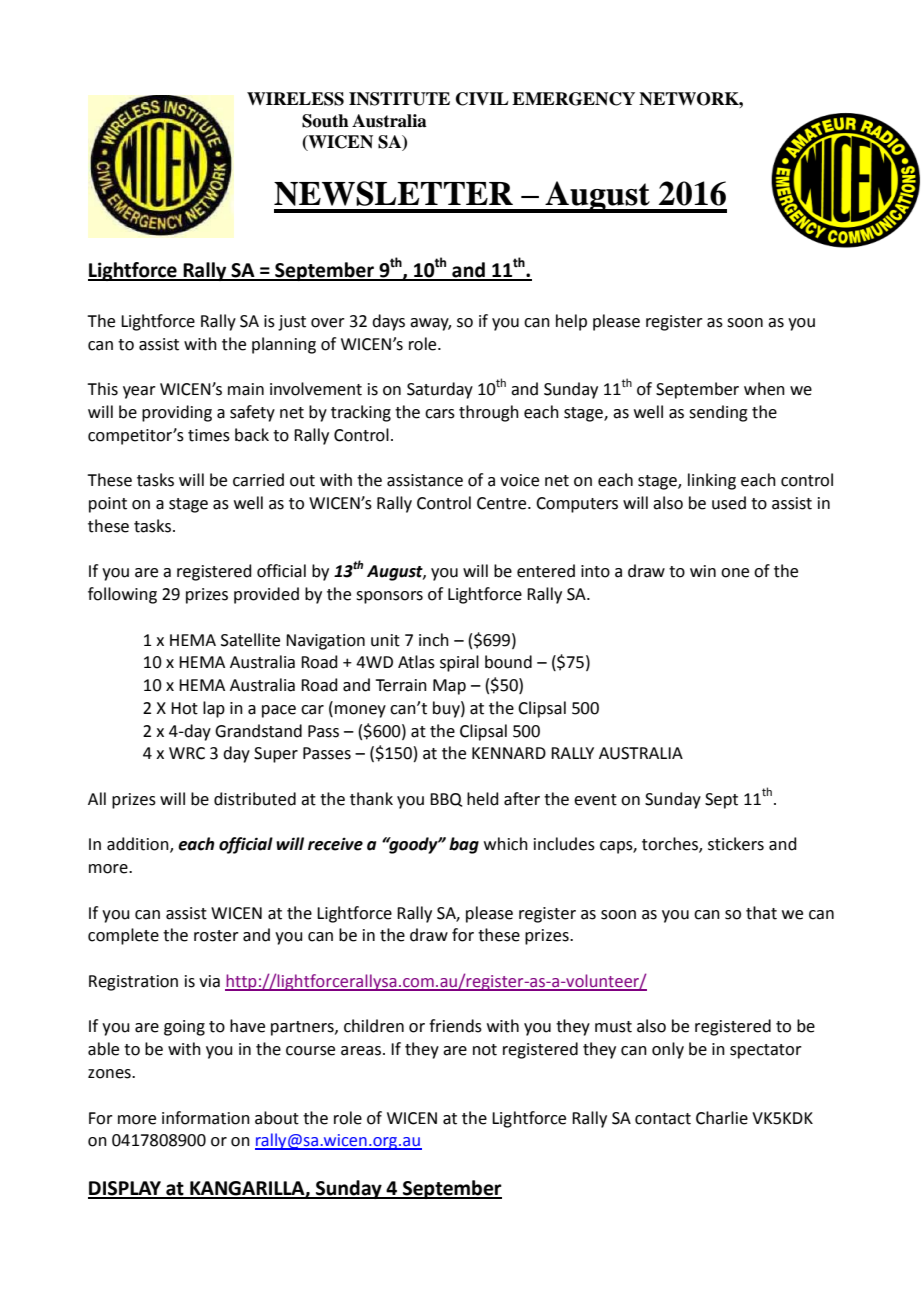  Describe the element at coordinates (399, 99) in the screenshot. I see `INSTITUTE` at that location.
